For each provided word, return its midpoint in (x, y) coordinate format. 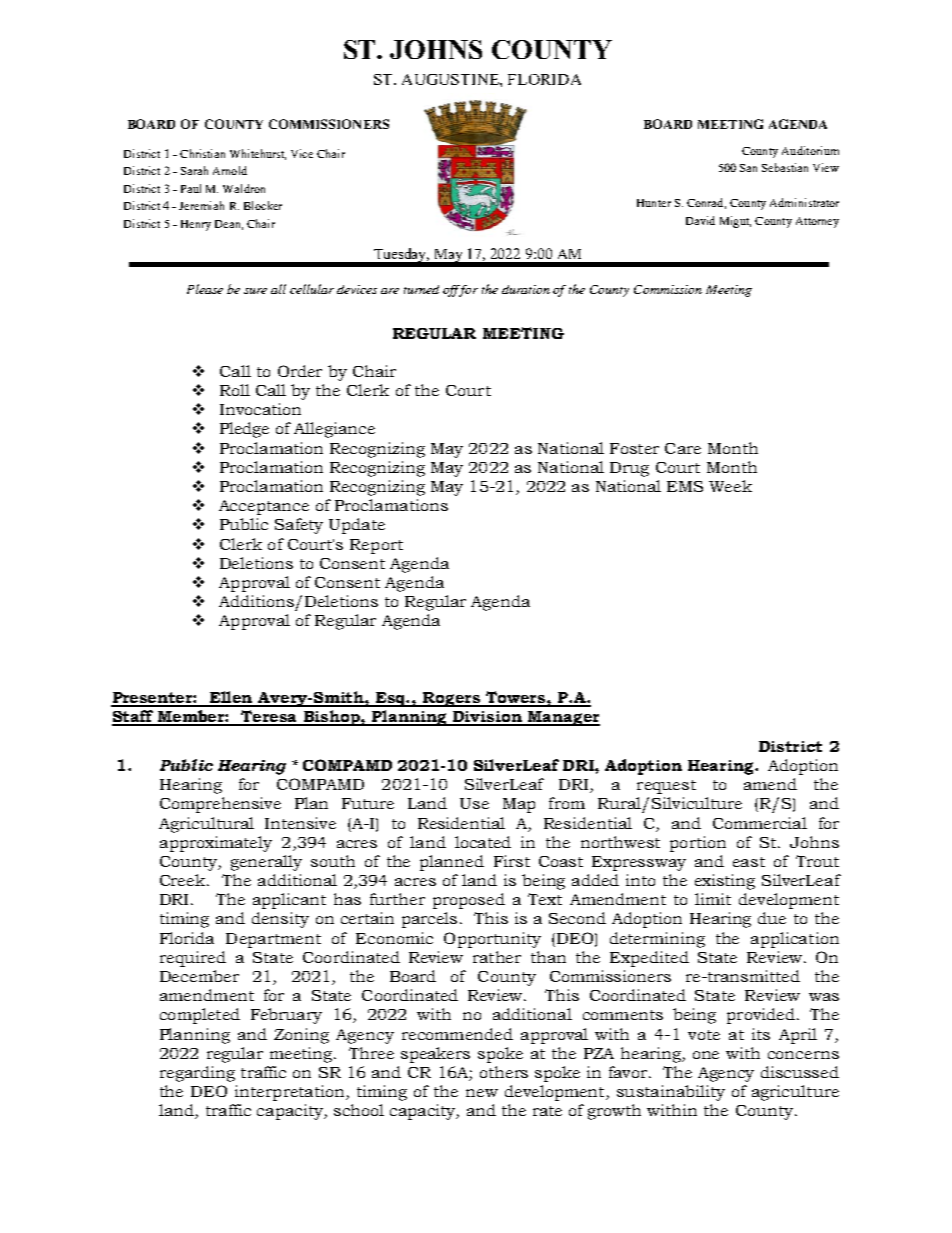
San (748, 168)
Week (730, 486)
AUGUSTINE (451, 79)
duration (526, 289)
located (483, 842)
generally (266, 863)
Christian (202, 153)
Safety (299, 526)
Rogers (452, 699)
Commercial (760, 823)
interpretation (291, 1093)
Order (300, 371)
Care (683, 448)
